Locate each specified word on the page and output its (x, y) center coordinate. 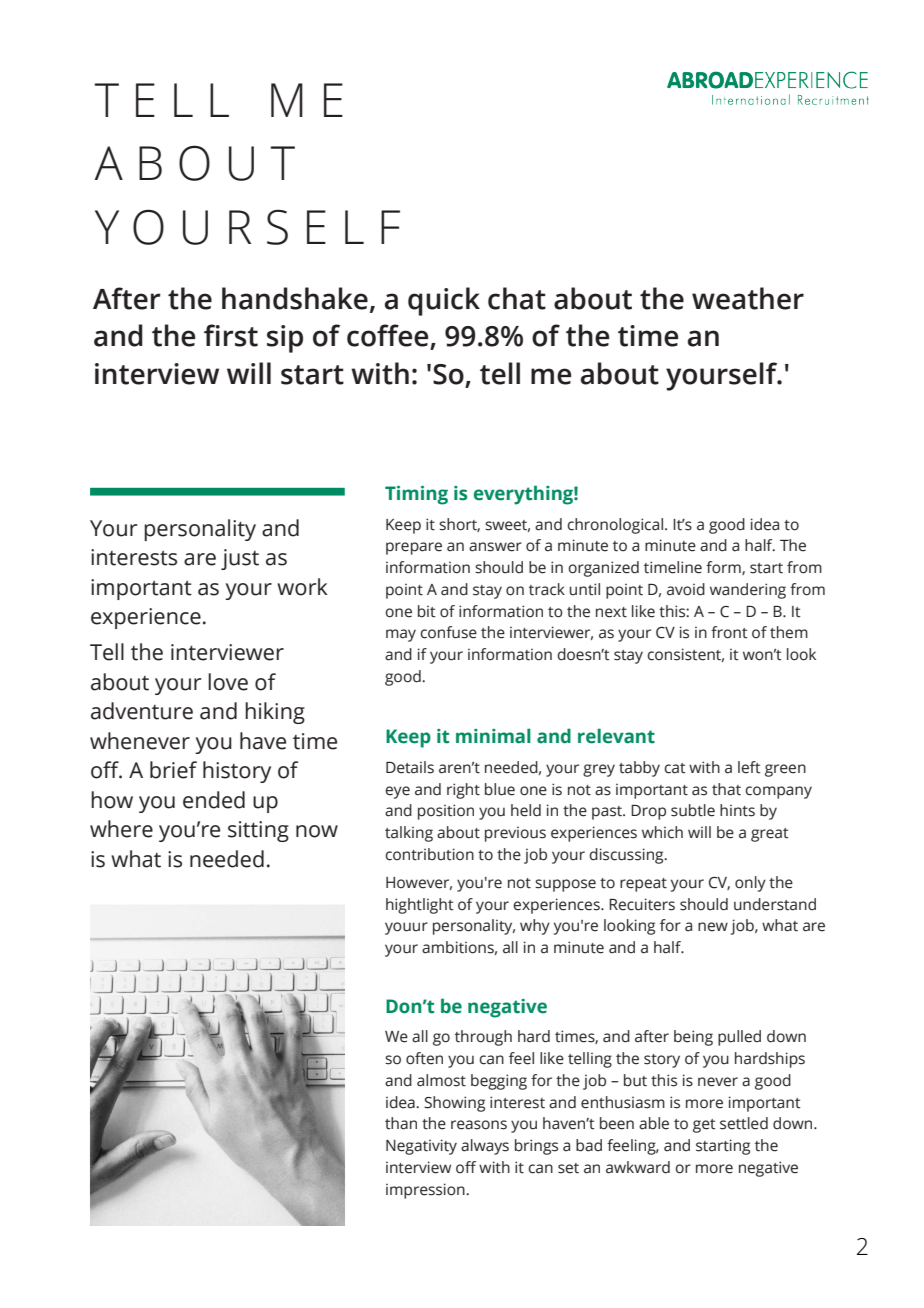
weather (748, 298)
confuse (448, 632)
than (401, 1123)
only (750, 884)
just (240, 559)
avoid (686, 589)
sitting (258, 831)
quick (444, 301)
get (704, 1126)
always (485, 1147)
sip (285, 339)
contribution (429, 854)
